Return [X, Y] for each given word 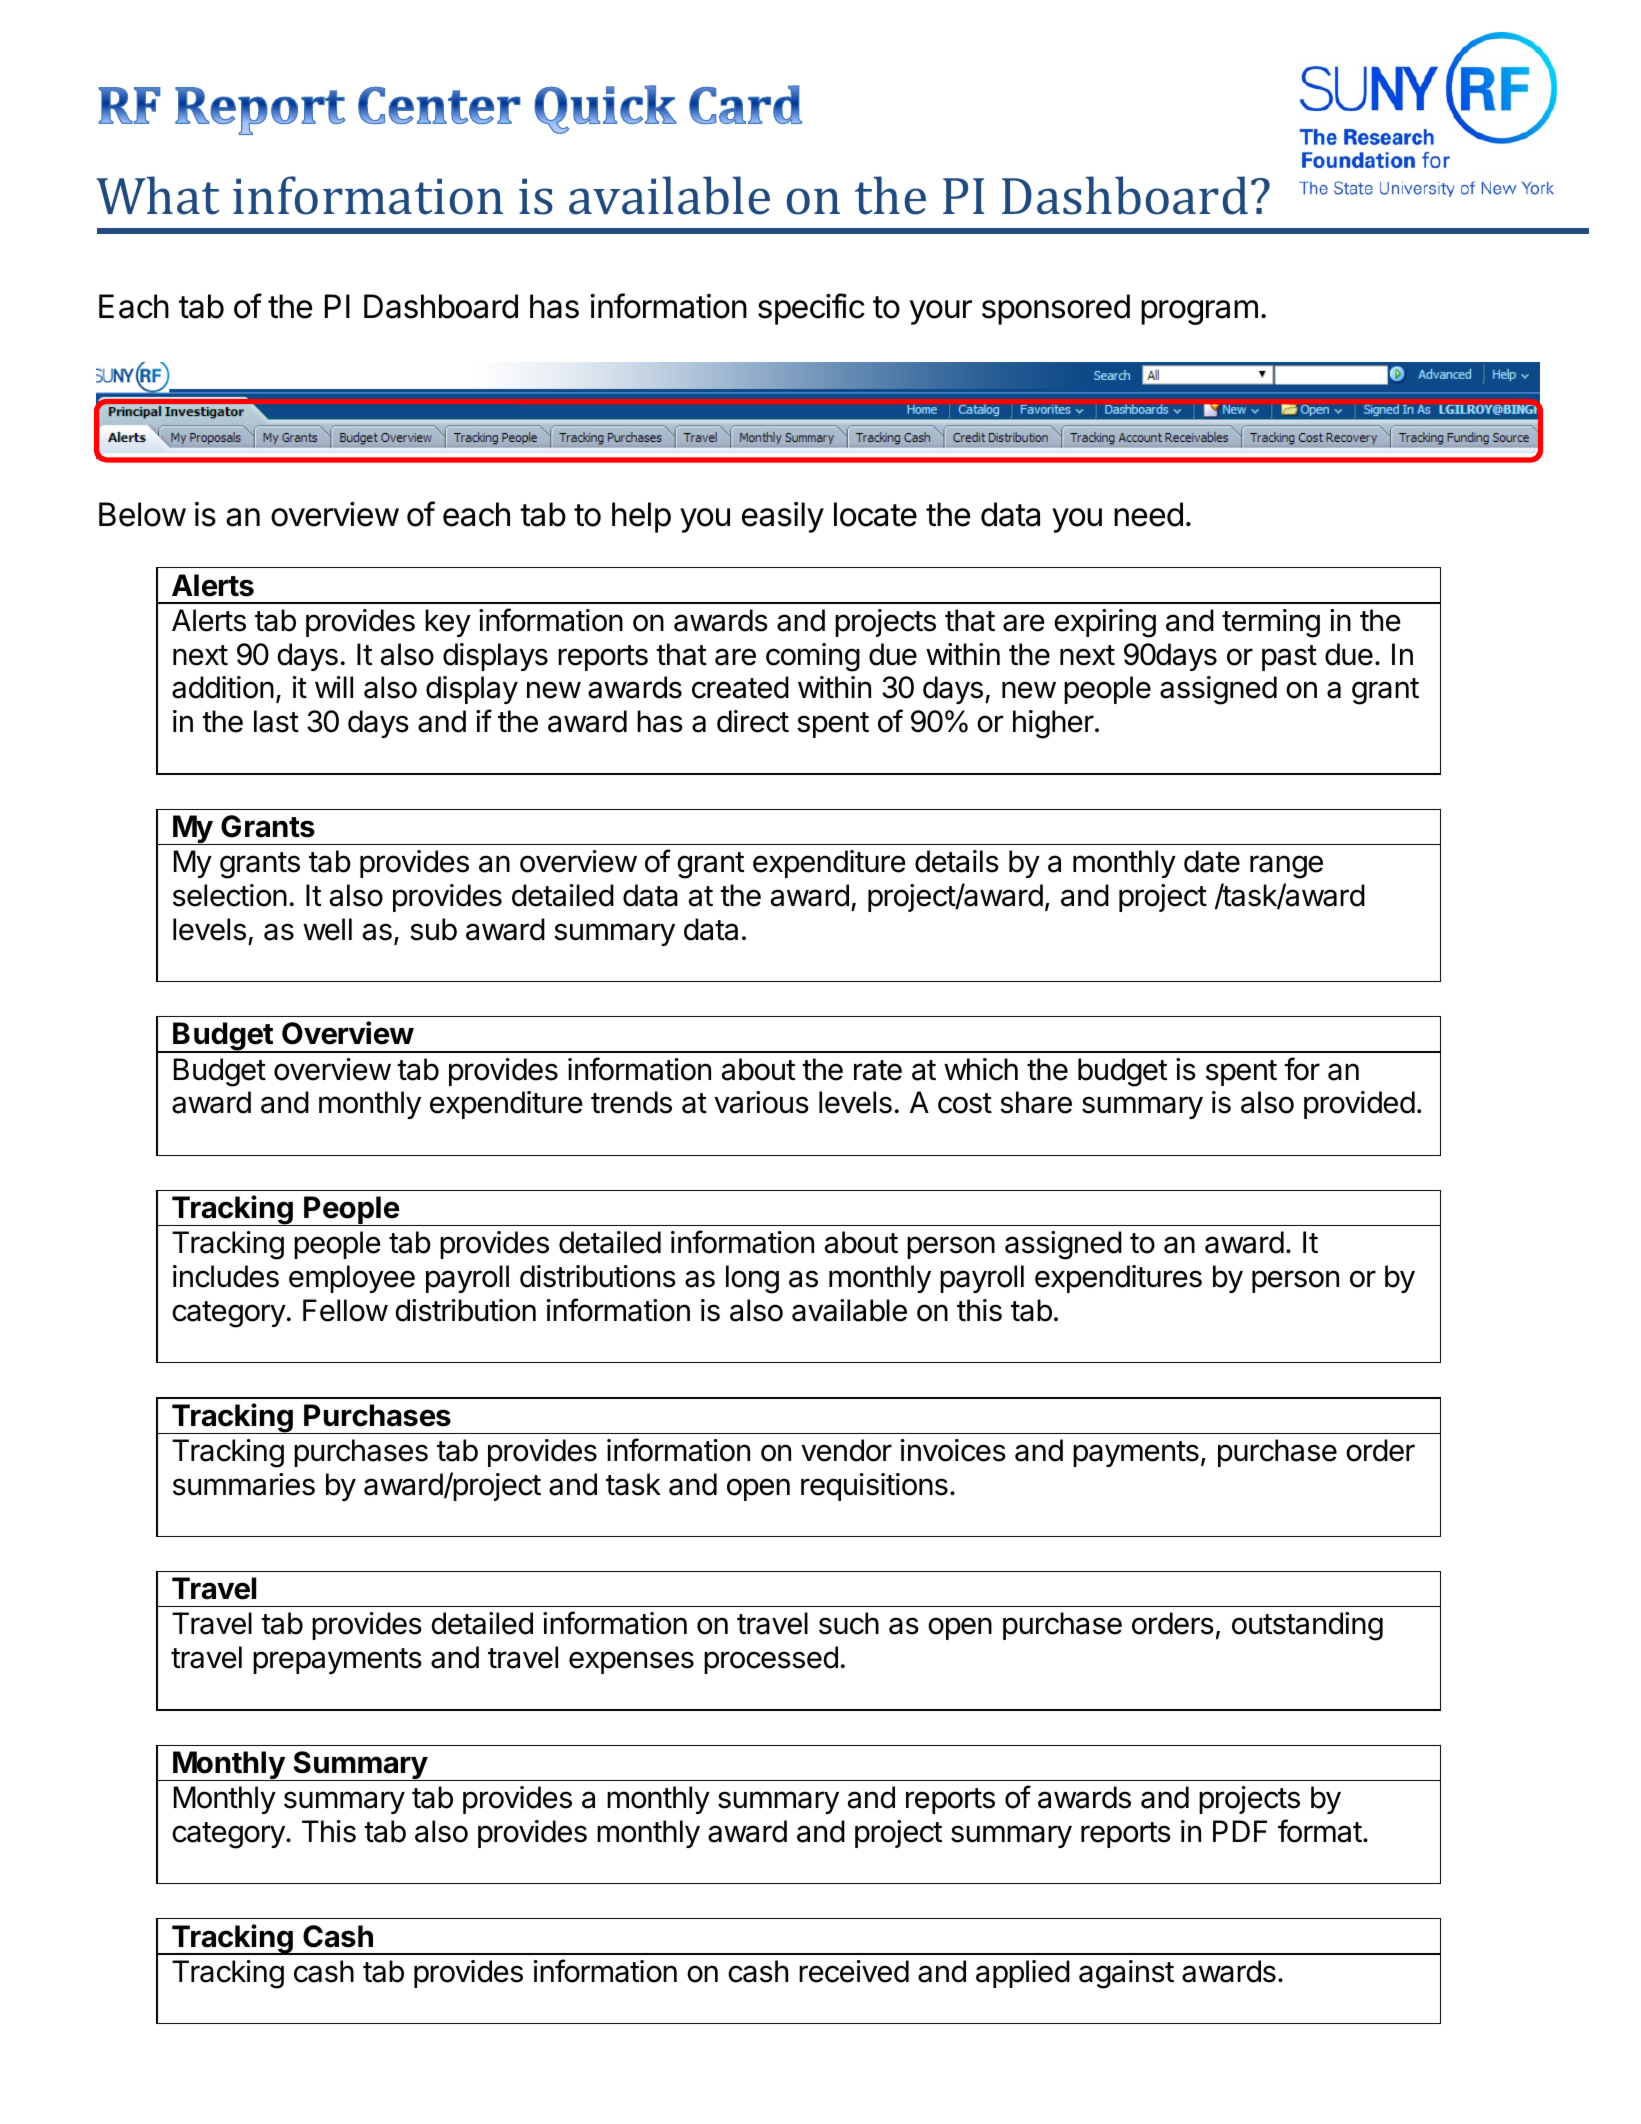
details [957, 861]
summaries [244, 1484]
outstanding [1307, 1626]
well [327, 929]
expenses [631, 1662]
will [334, 687]
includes [226, 1276]
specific [811, 309]
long [752, 1279]
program [1199, 312]
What [157, 195]
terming [1271, 623]
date [1212, 861]
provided [1359, 1105]
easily [783, 517]
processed [771, 1660]
